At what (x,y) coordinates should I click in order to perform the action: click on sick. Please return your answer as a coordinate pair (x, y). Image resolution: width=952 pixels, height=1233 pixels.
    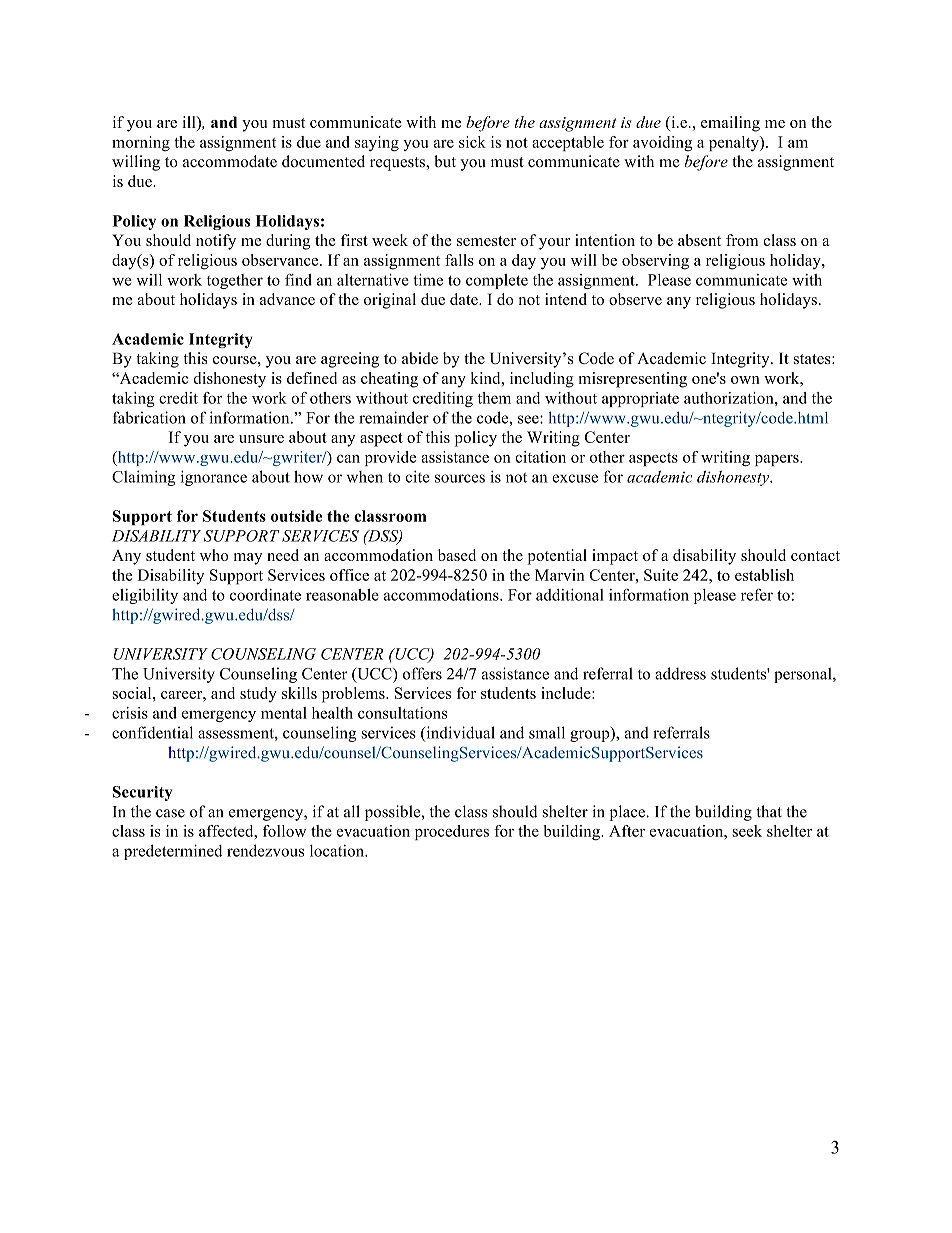
    Looking at the image, I should click on (472, 142).
